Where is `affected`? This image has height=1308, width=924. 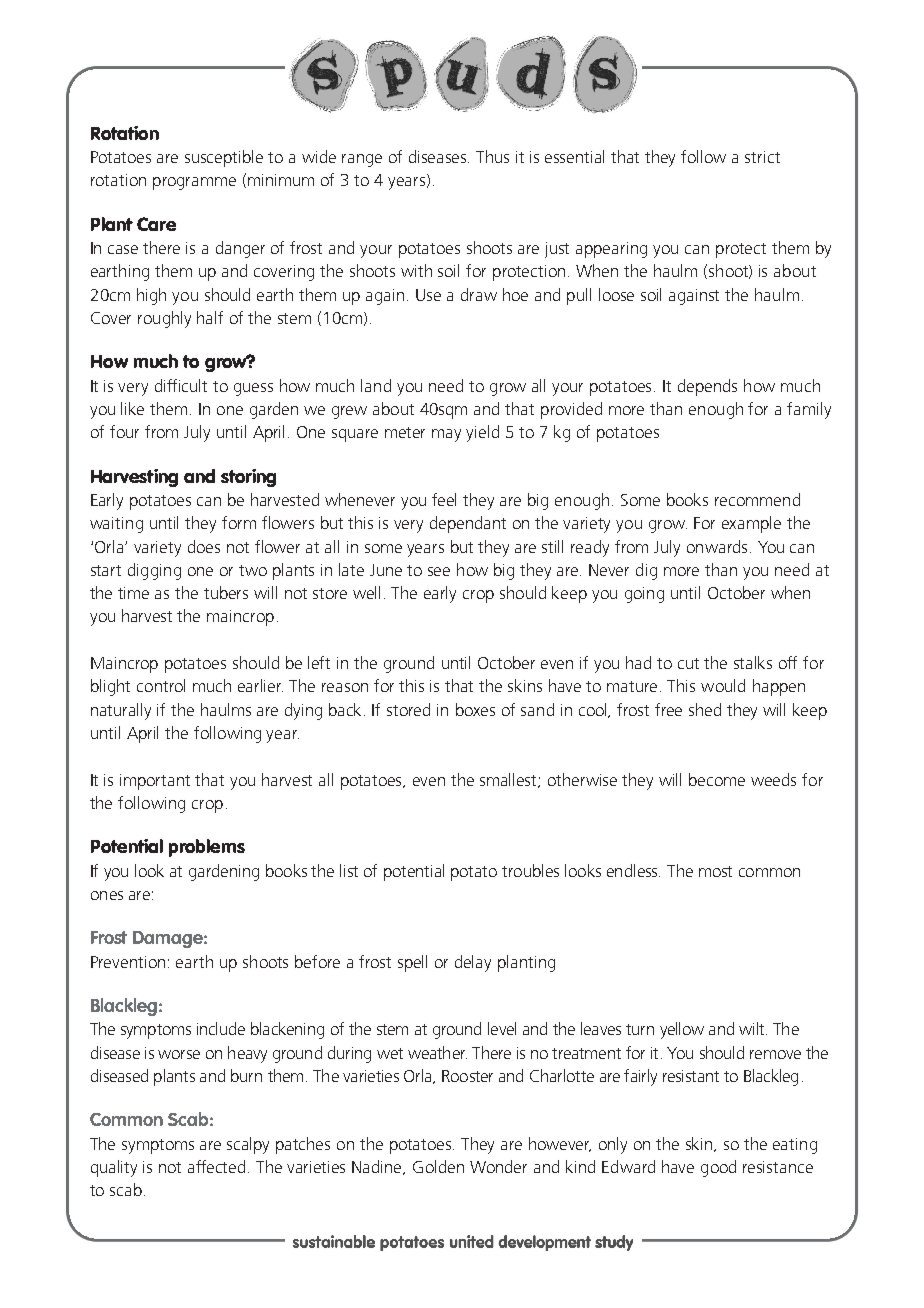 affected is located at coordinates (216, 1166).
